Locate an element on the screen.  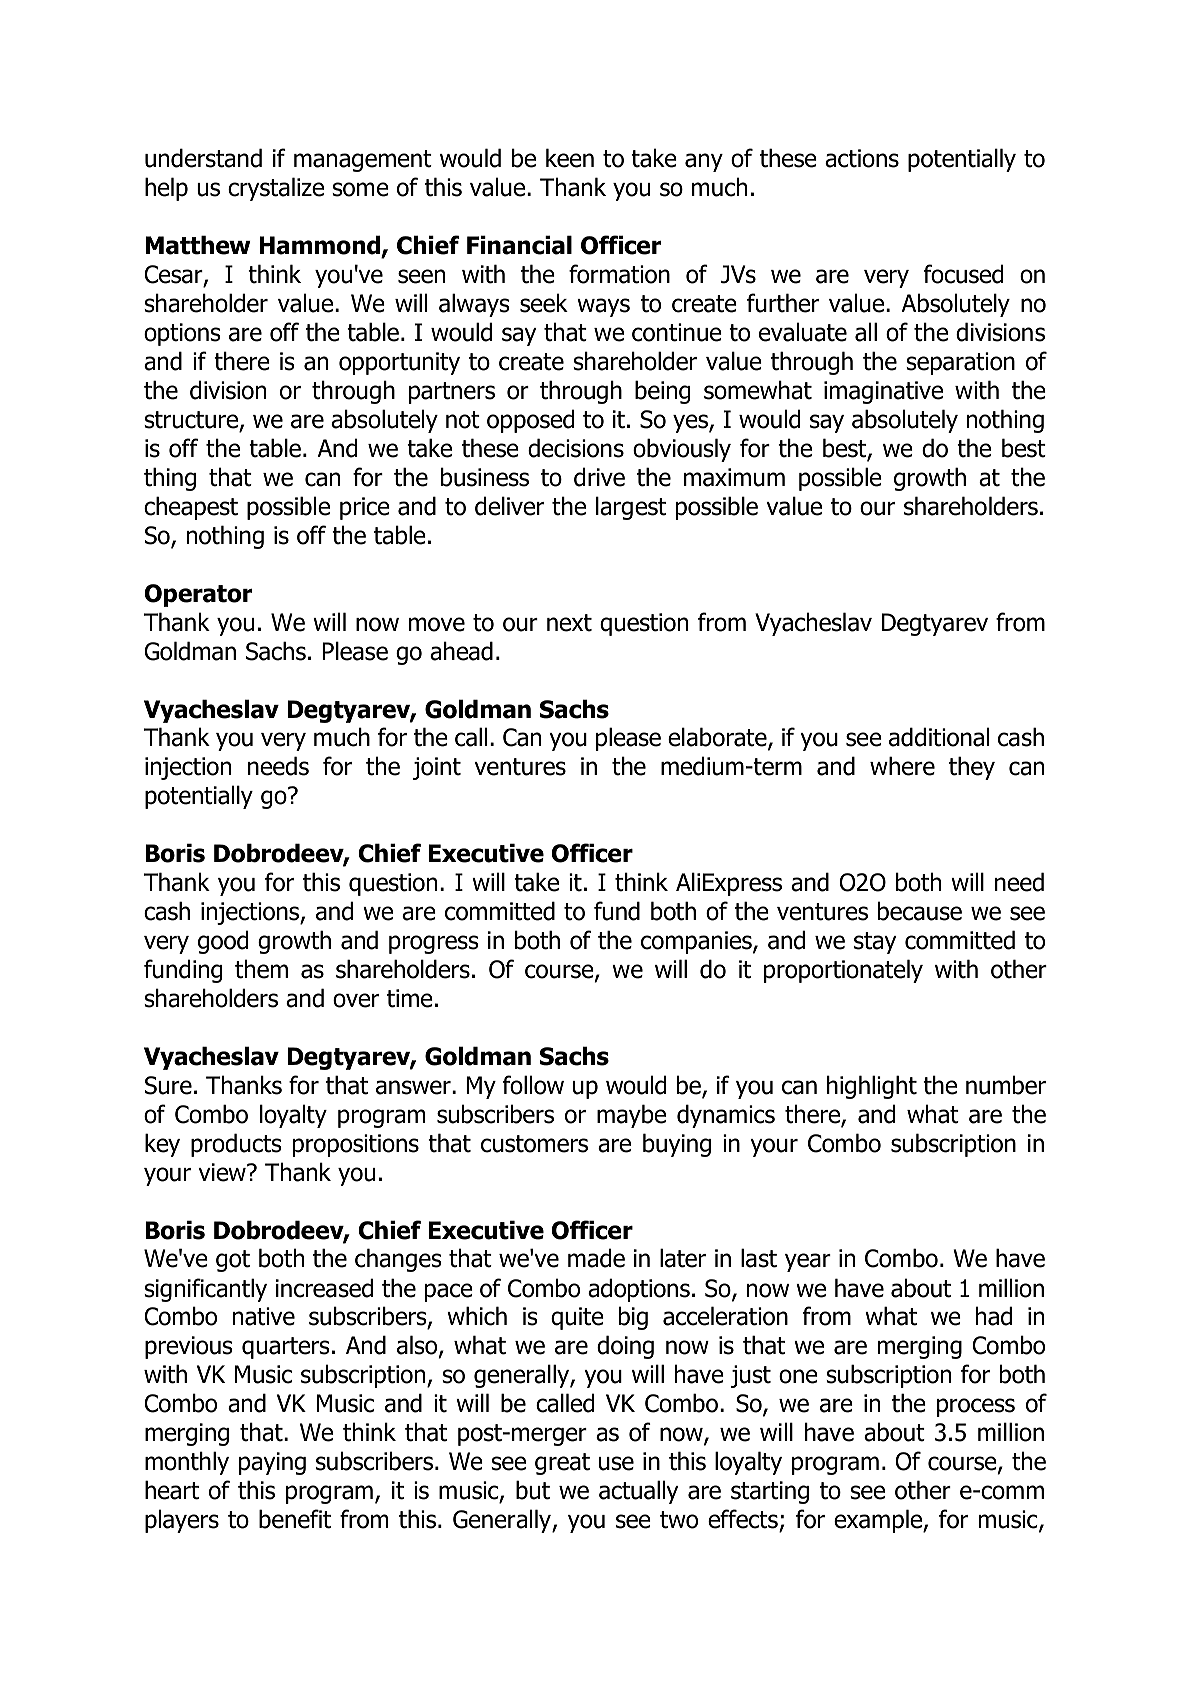
actions is located at coordinates (862, 158).
